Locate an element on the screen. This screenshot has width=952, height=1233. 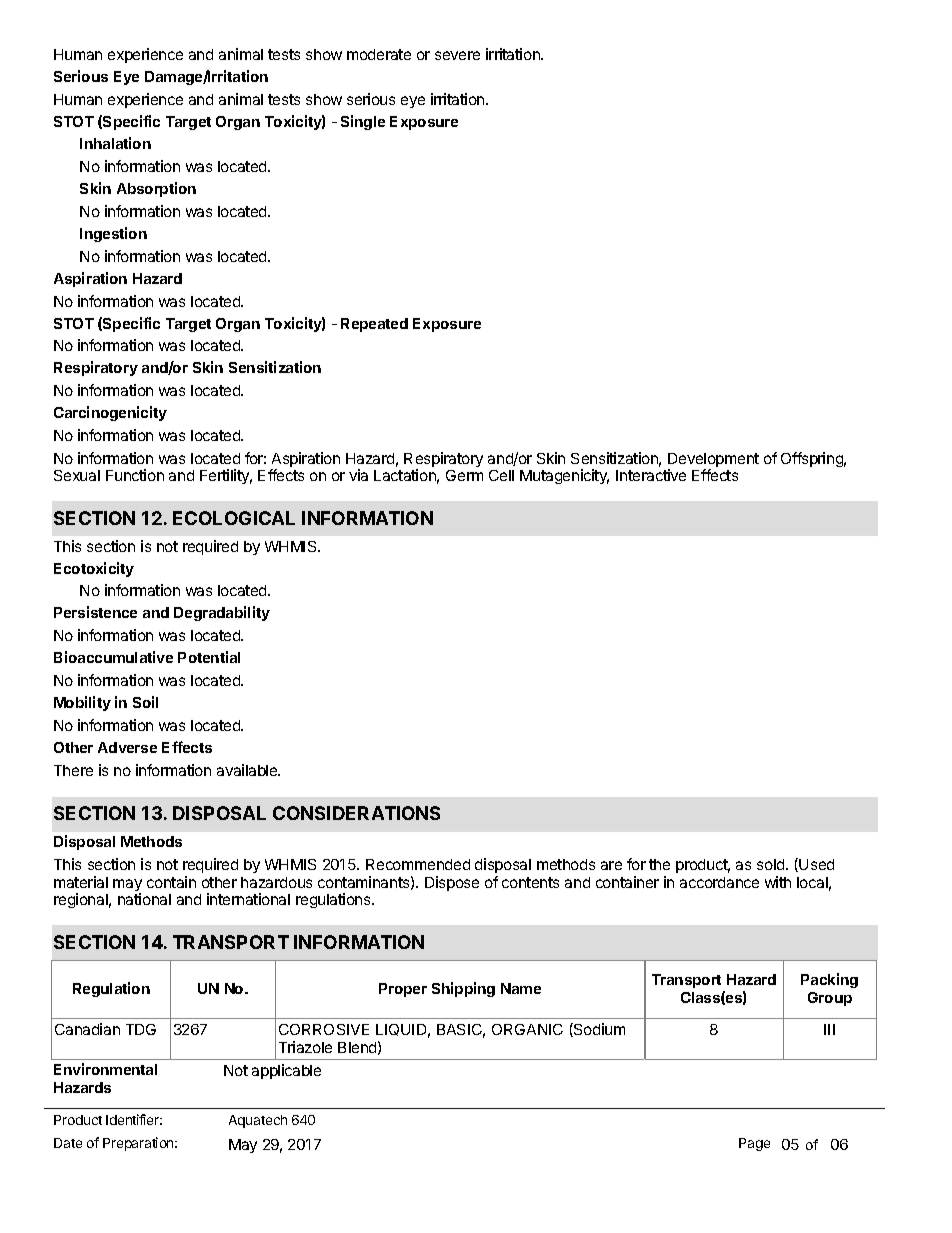
Inhalation is located at coordinates (115, 143).
